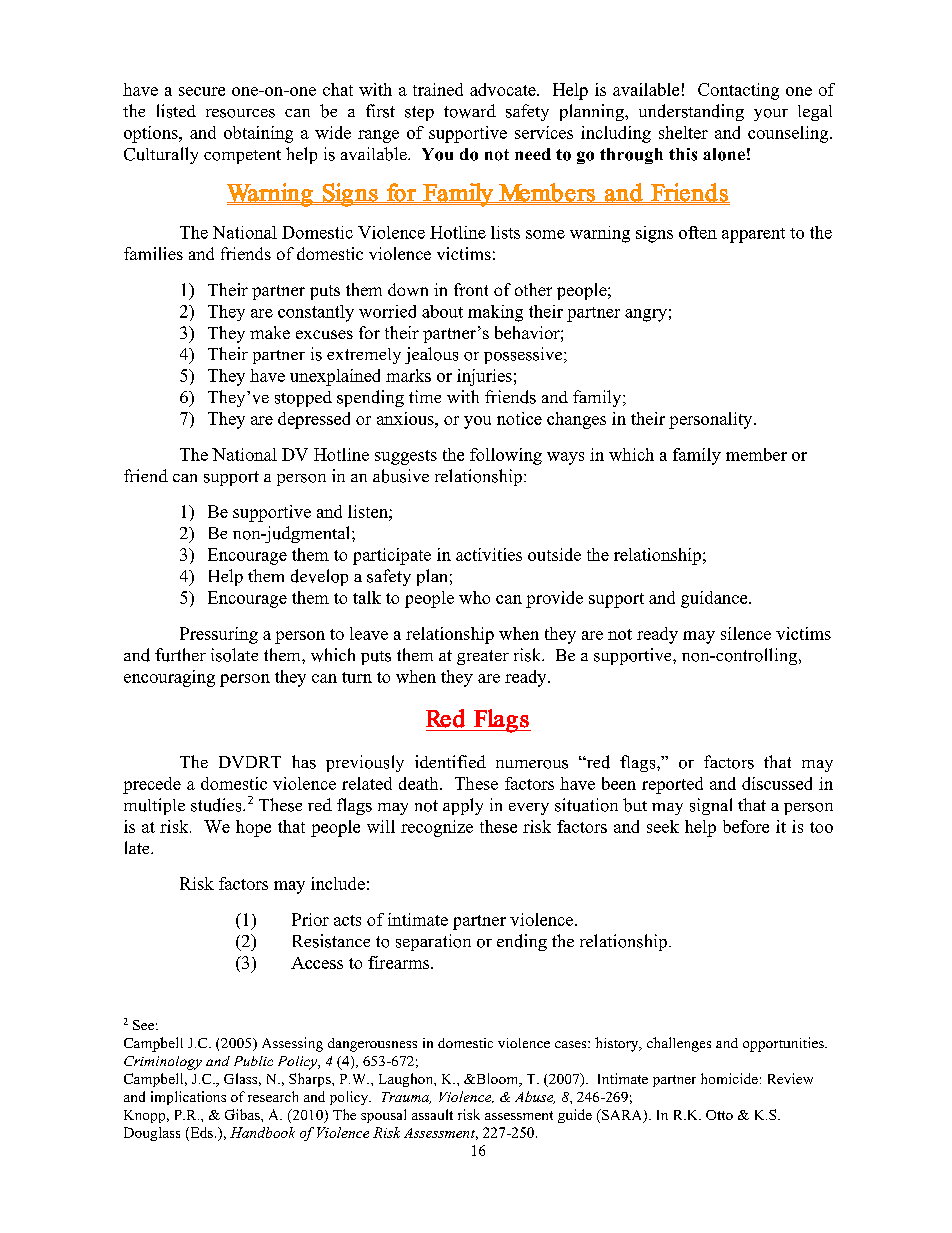 The height and width of the screenshot is (1233, 952). I want to click on make, so click(270, 332).
